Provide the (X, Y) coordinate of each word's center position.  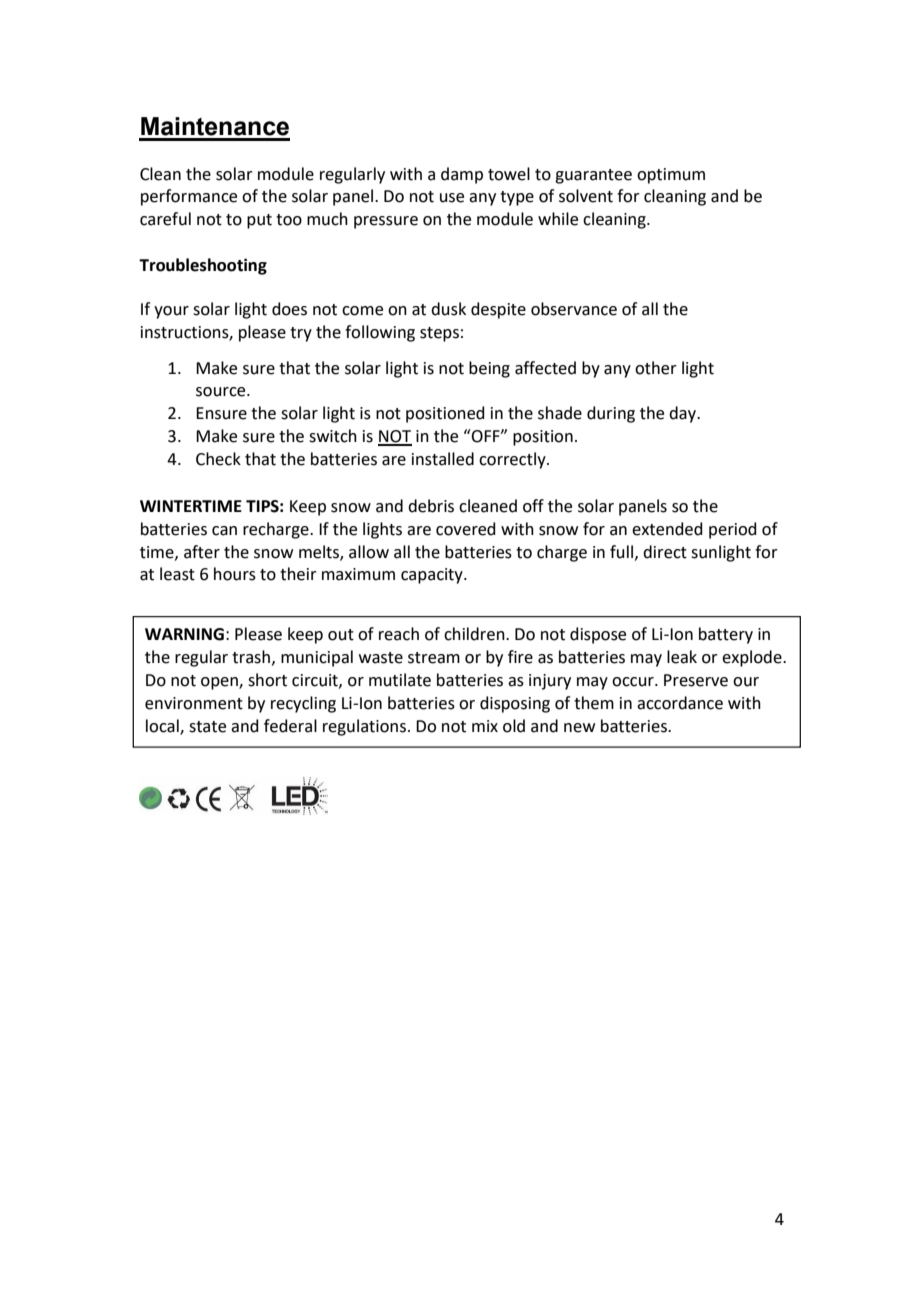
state (207, 727)
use (452, 198)
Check (218, 459)
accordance (680, 703)
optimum (671, 176)
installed (443, 459)
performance (189, 197)
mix (485, 726)
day (684, 414)
